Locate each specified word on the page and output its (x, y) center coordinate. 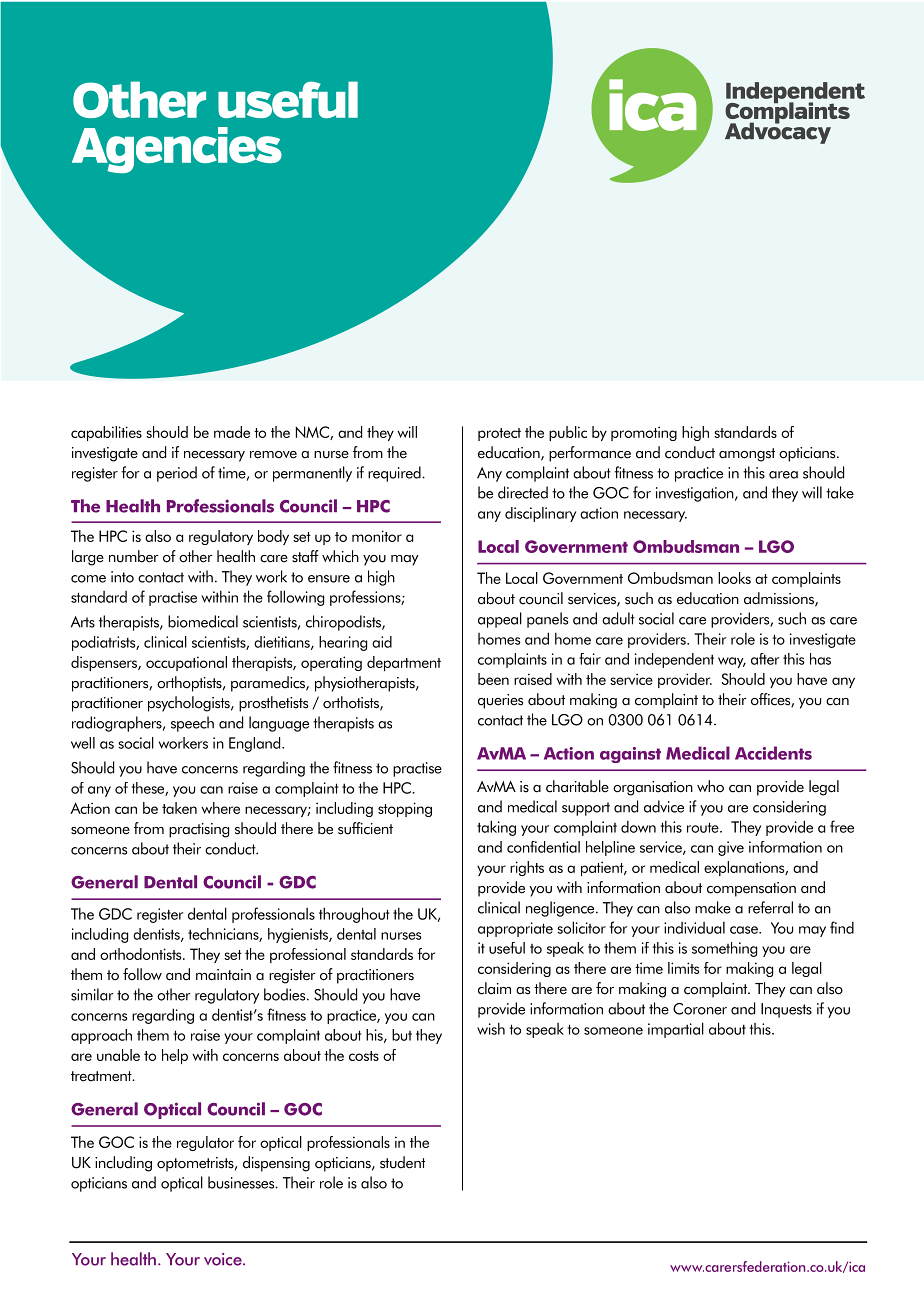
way (732, 662)
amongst (747, 455)
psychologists (190, 704)
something (724, 949)
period (177, 474)
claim (494, 988)
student (402, 1162)
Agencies (177, 150)
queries (500, 701)
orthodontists (142, 954)
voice (224, 1259)
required (395, 474)
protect (499, 434)
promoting (644, 433)
